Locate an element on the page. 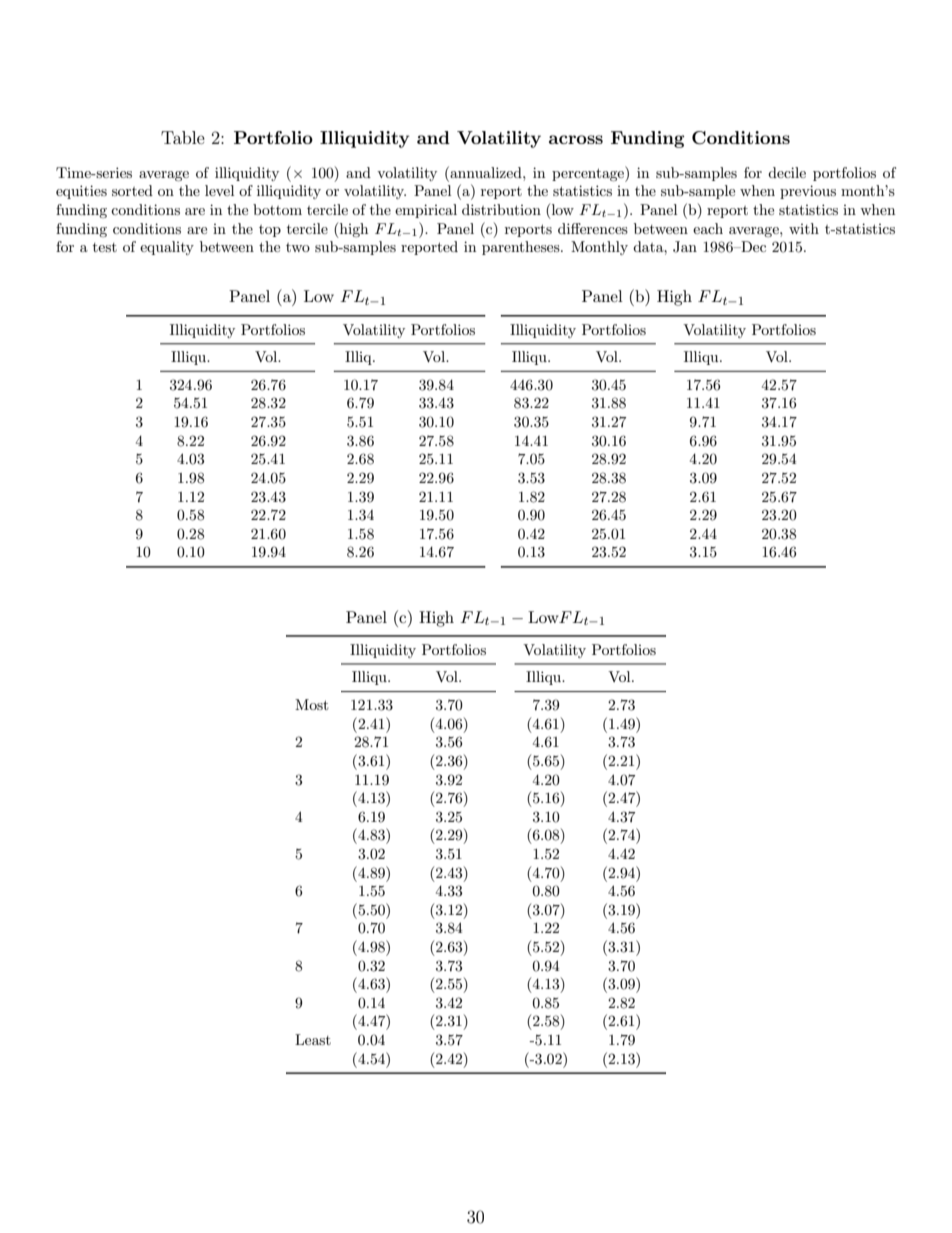 The height and width of the page is (1233, 952). annualized is located at coordinates (486, 172).
